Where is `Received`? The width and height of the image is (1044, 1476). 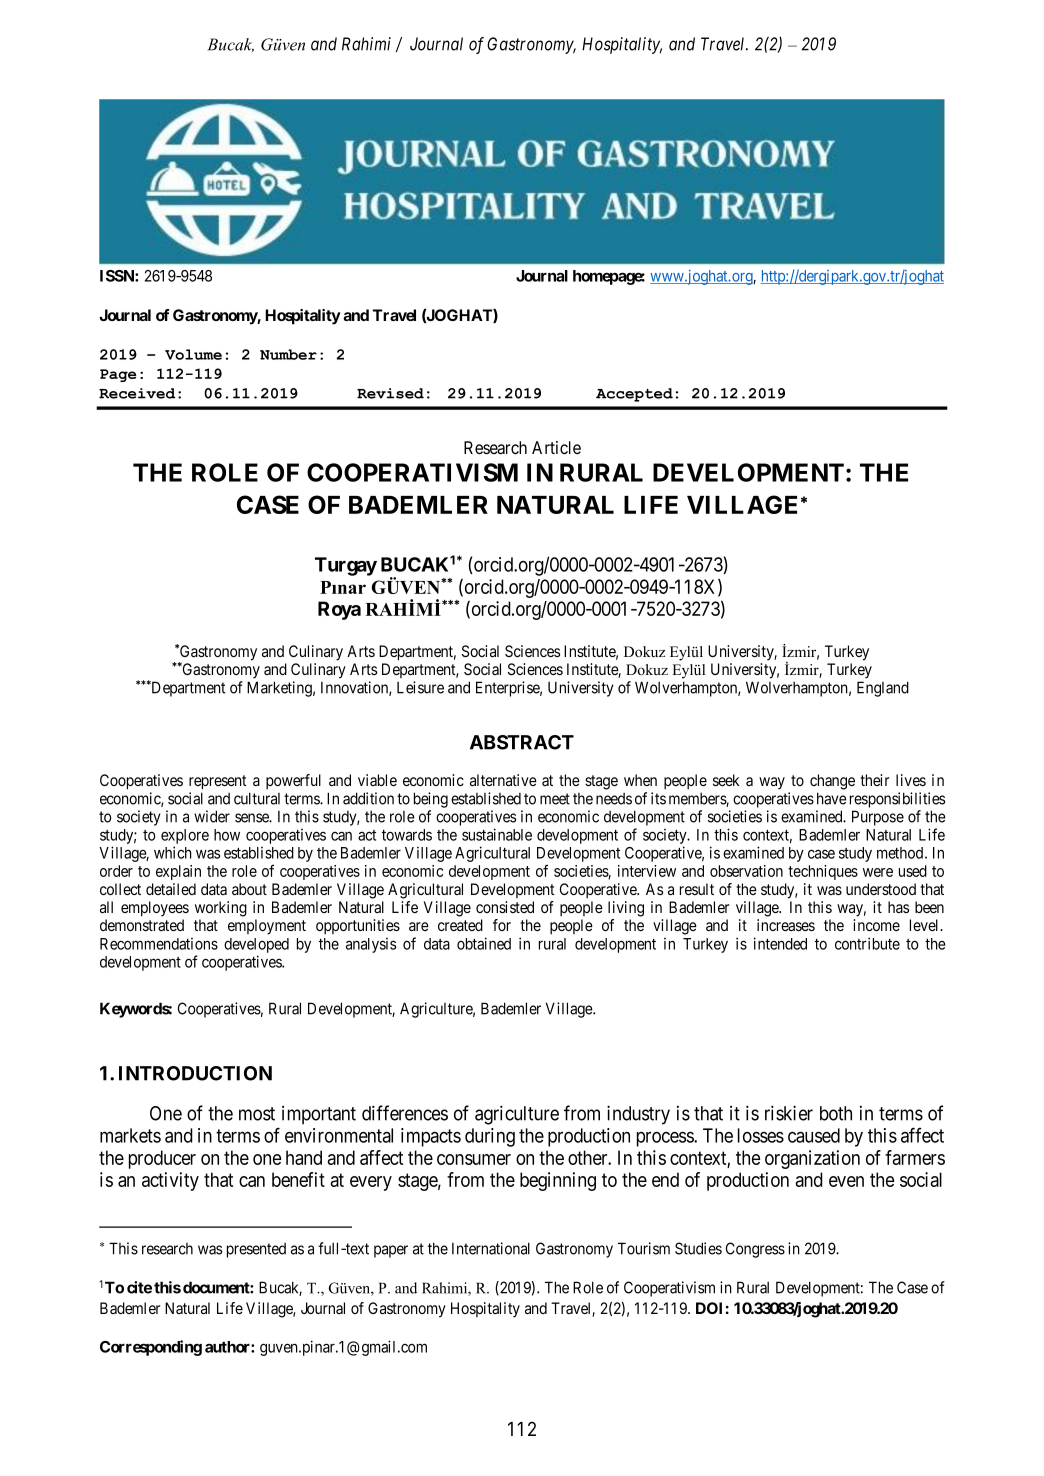 Received is located at coordinates (137, 393).
